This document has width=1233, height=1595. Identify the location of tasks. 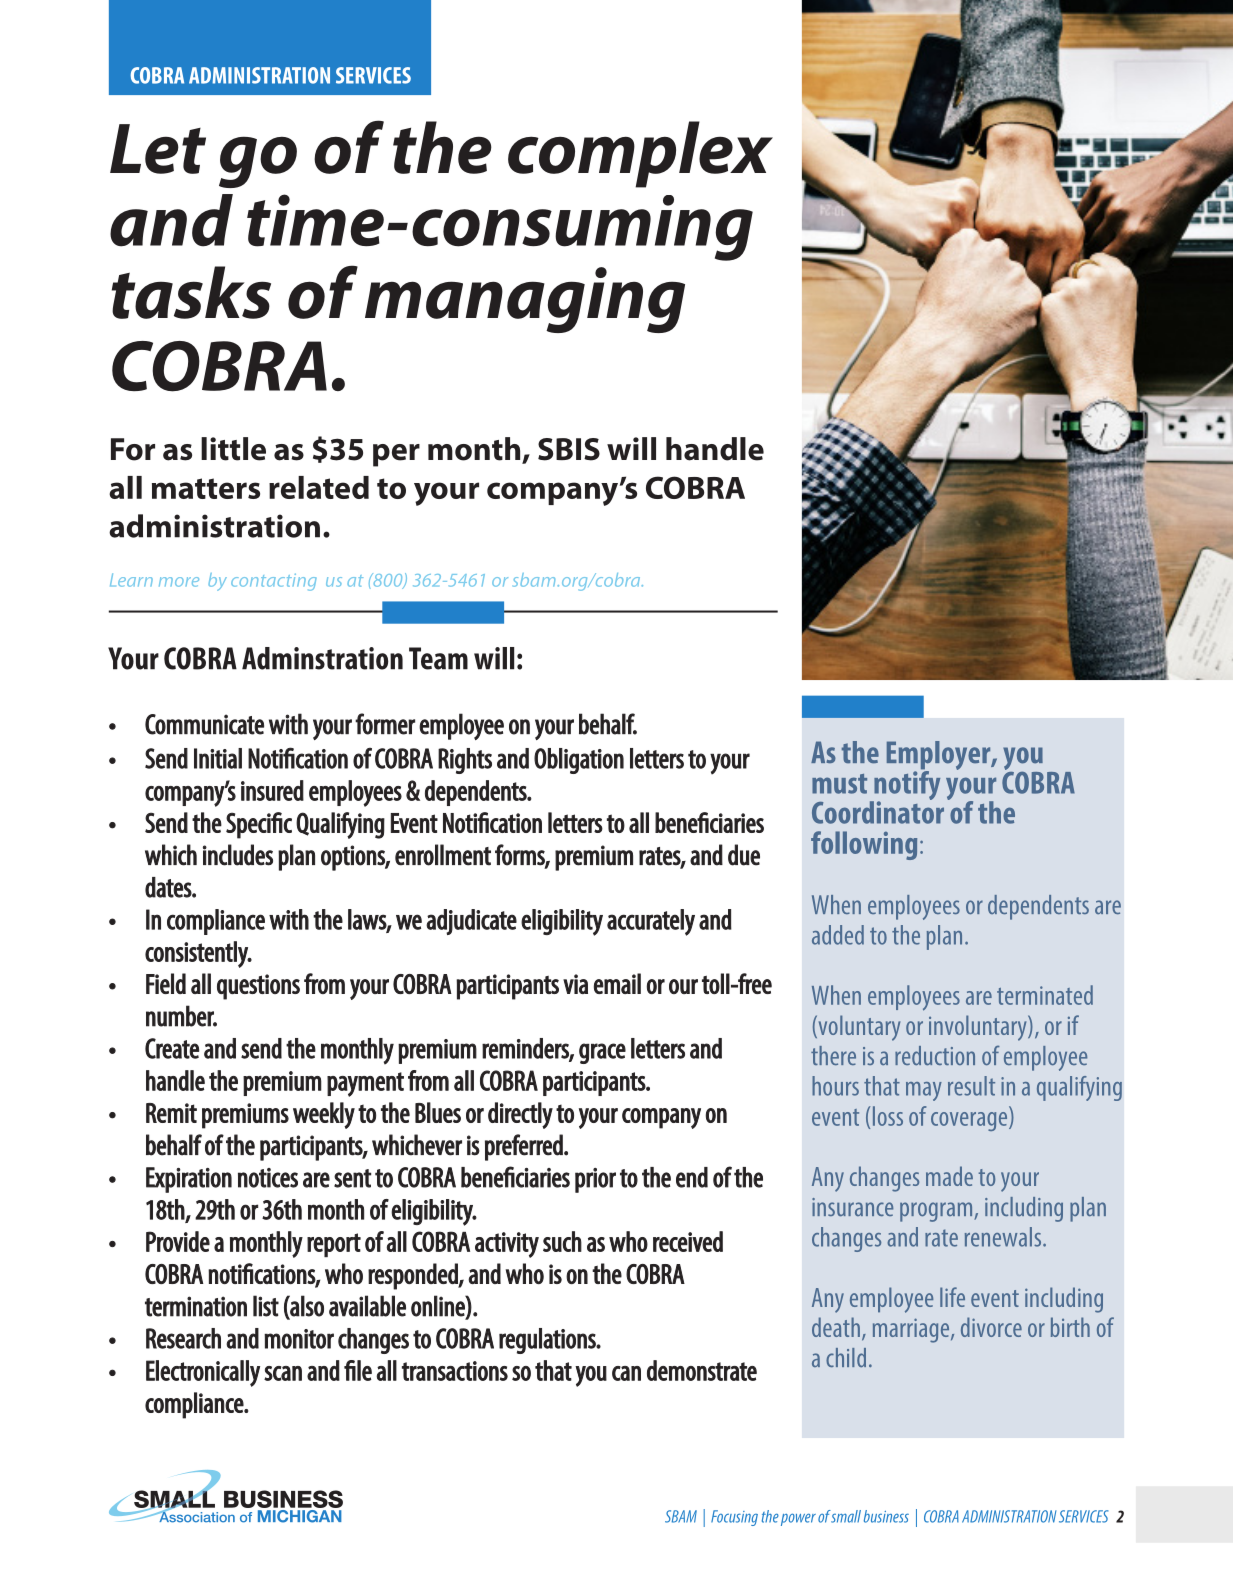
(191, 292).
